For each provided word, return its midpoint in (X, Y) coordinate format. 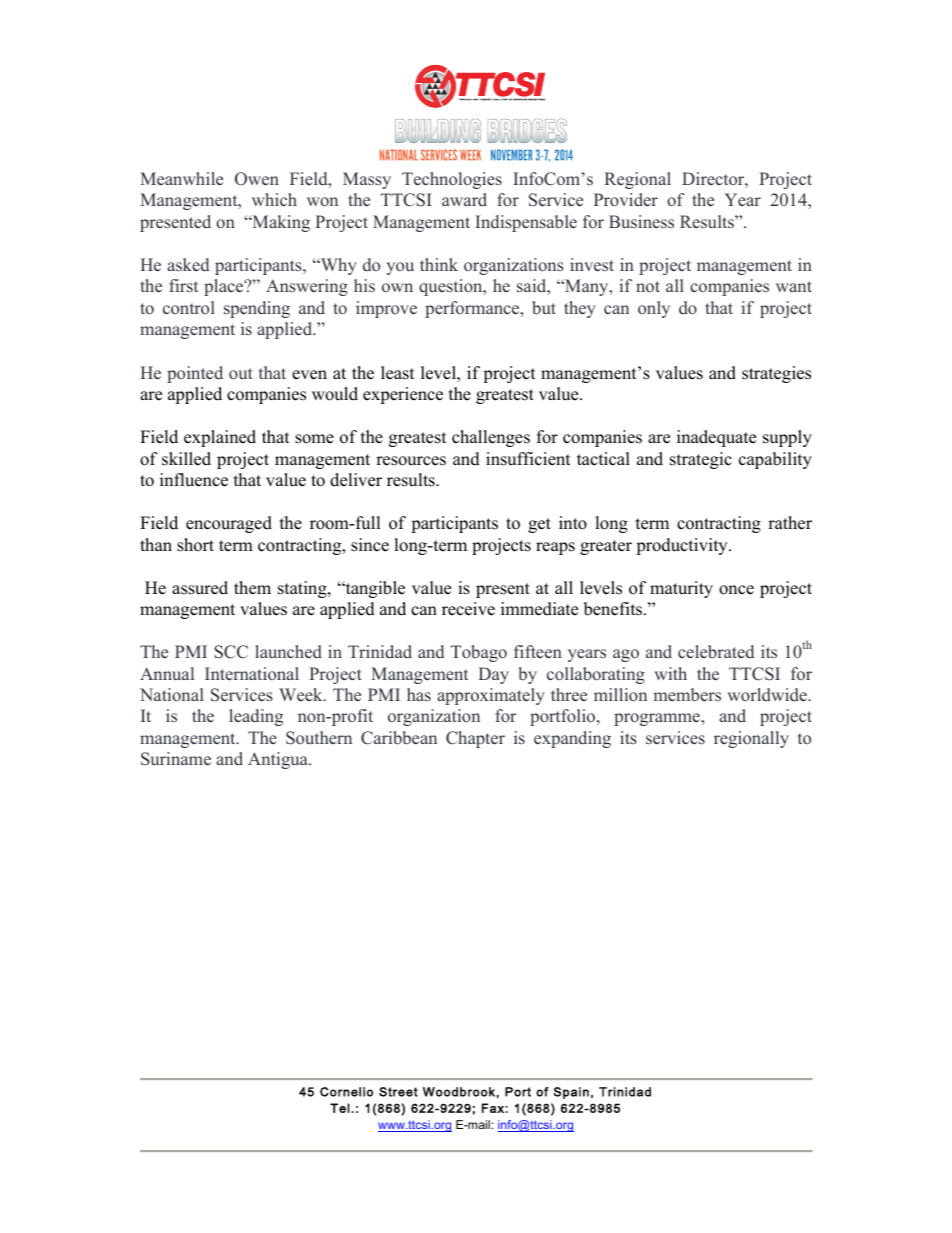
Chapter (475, 739)
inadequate (716, 438)
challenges (491, 438)
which (274, 200)
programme (658, 719)
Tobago (479, 653)
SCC (231, 652)
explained (220, 438)
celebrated (716, 652)
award (464, 199)
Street (398, 1092)
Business (641, 222)
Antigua (279, 760)
